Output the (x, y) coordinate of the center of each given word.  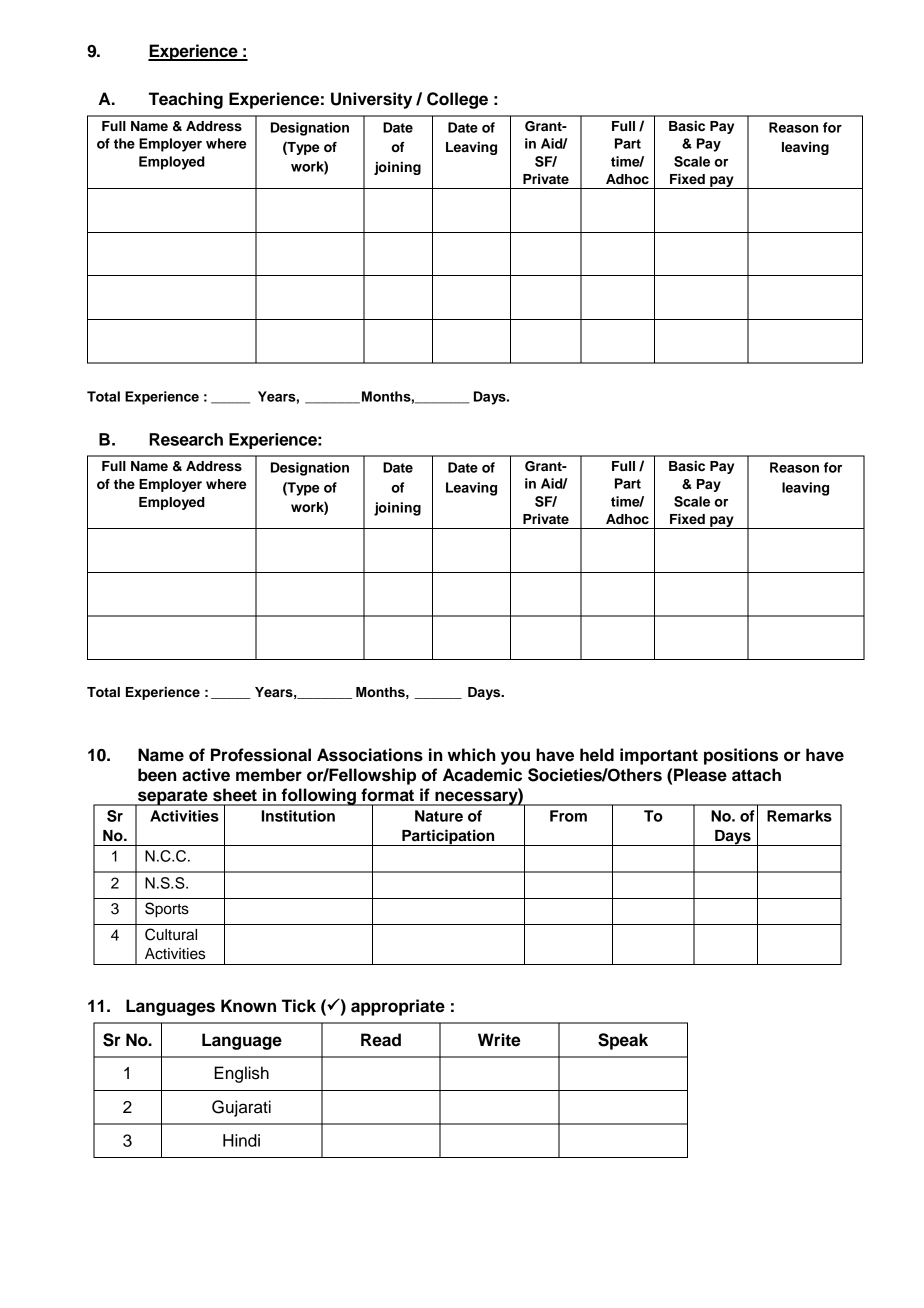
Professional (261, 755)
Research (186, 439)
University (371, 100)
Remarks (799, 816)
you (515, 758)
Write (499, 1040)
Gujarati (241, 1108)
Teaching (186, 100)
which (472, 755)
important (659, 756)
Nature (439, 816)
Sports (167, 910)
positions (741, 756)
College (457, 100)
